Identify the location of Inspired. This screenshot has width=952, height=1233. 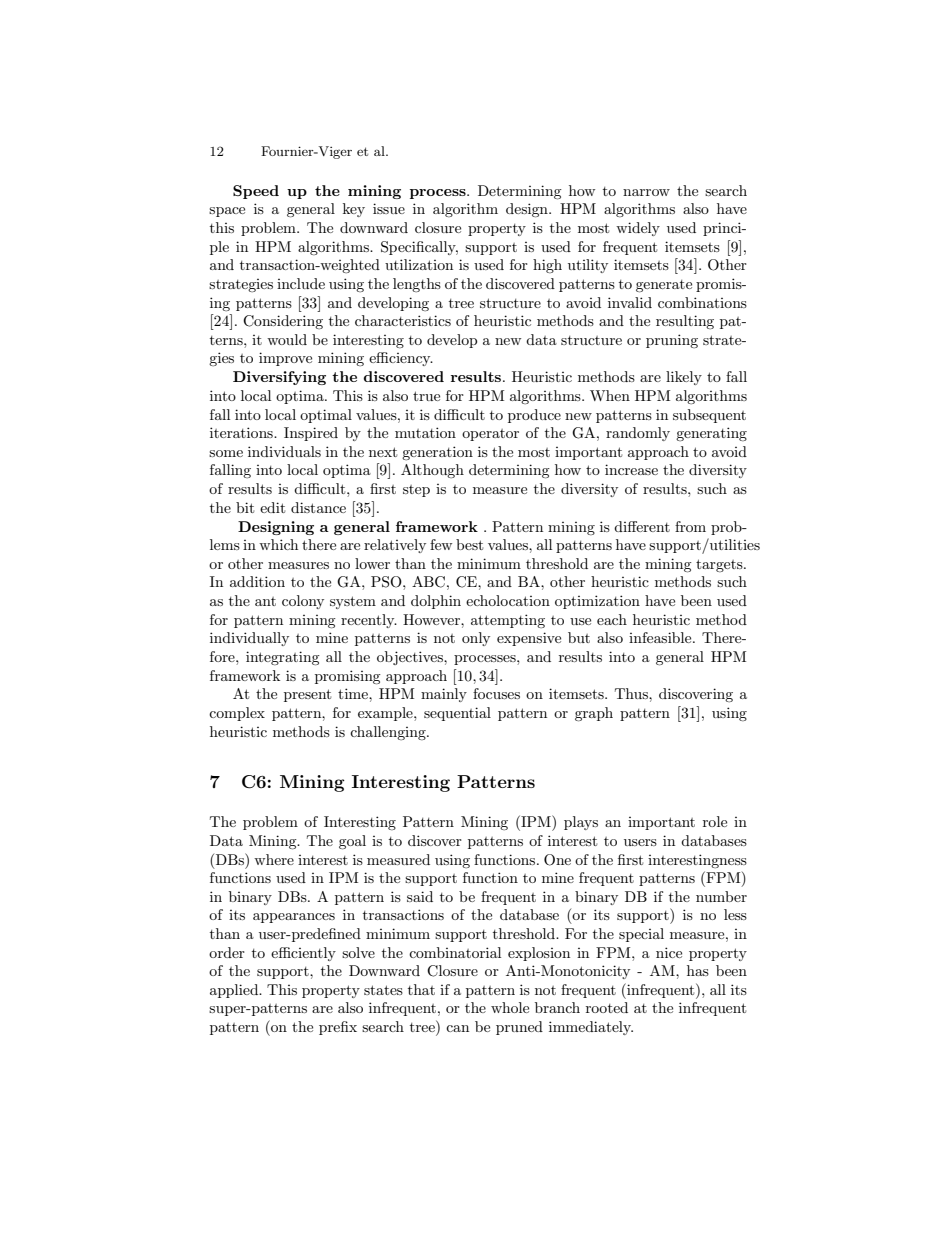
(311, 434).
